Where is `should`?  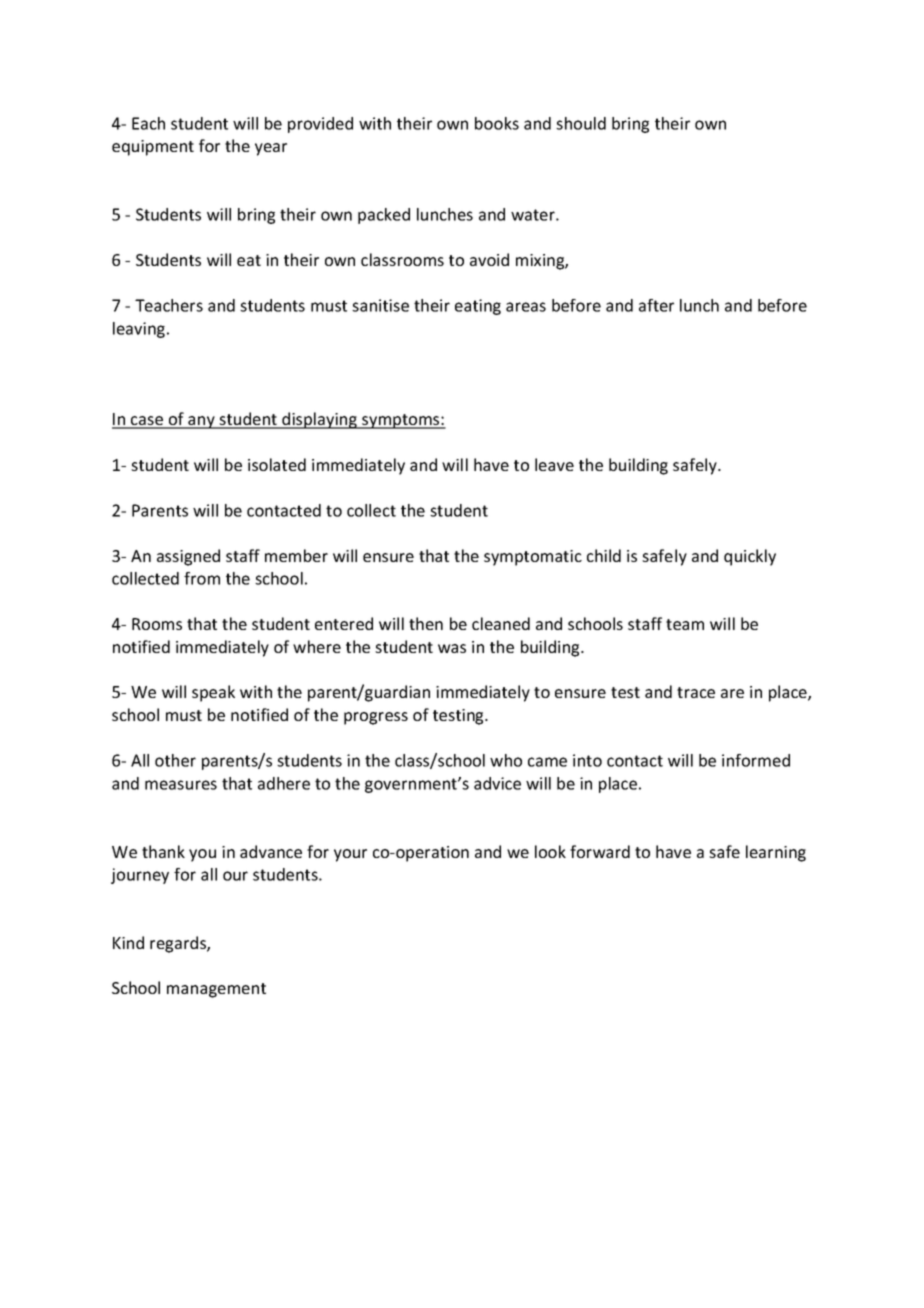 should is located at coordinates (581, 123).
